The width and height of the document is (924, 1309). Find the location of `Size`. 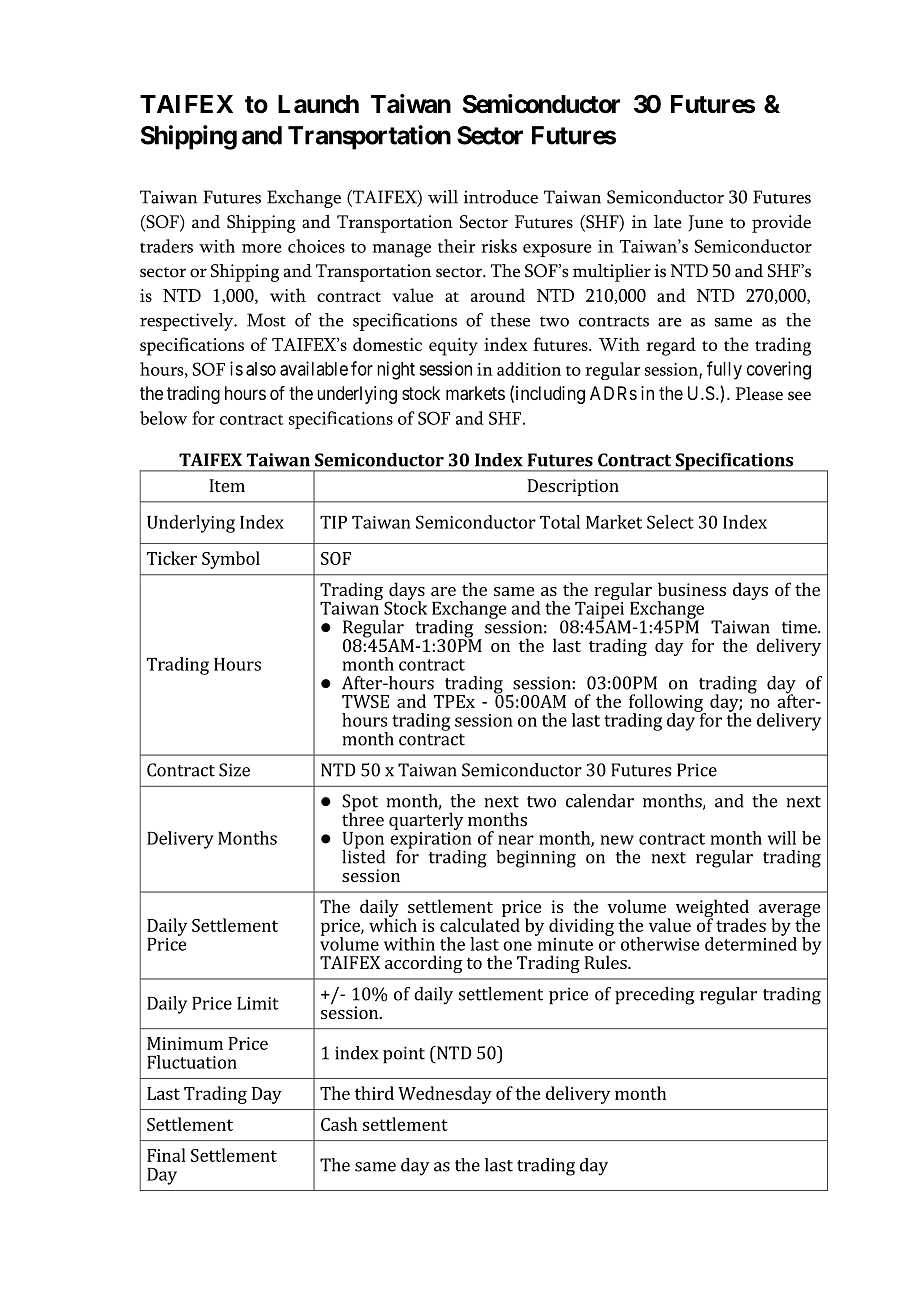

Size is located at coordinates (234, 770).
